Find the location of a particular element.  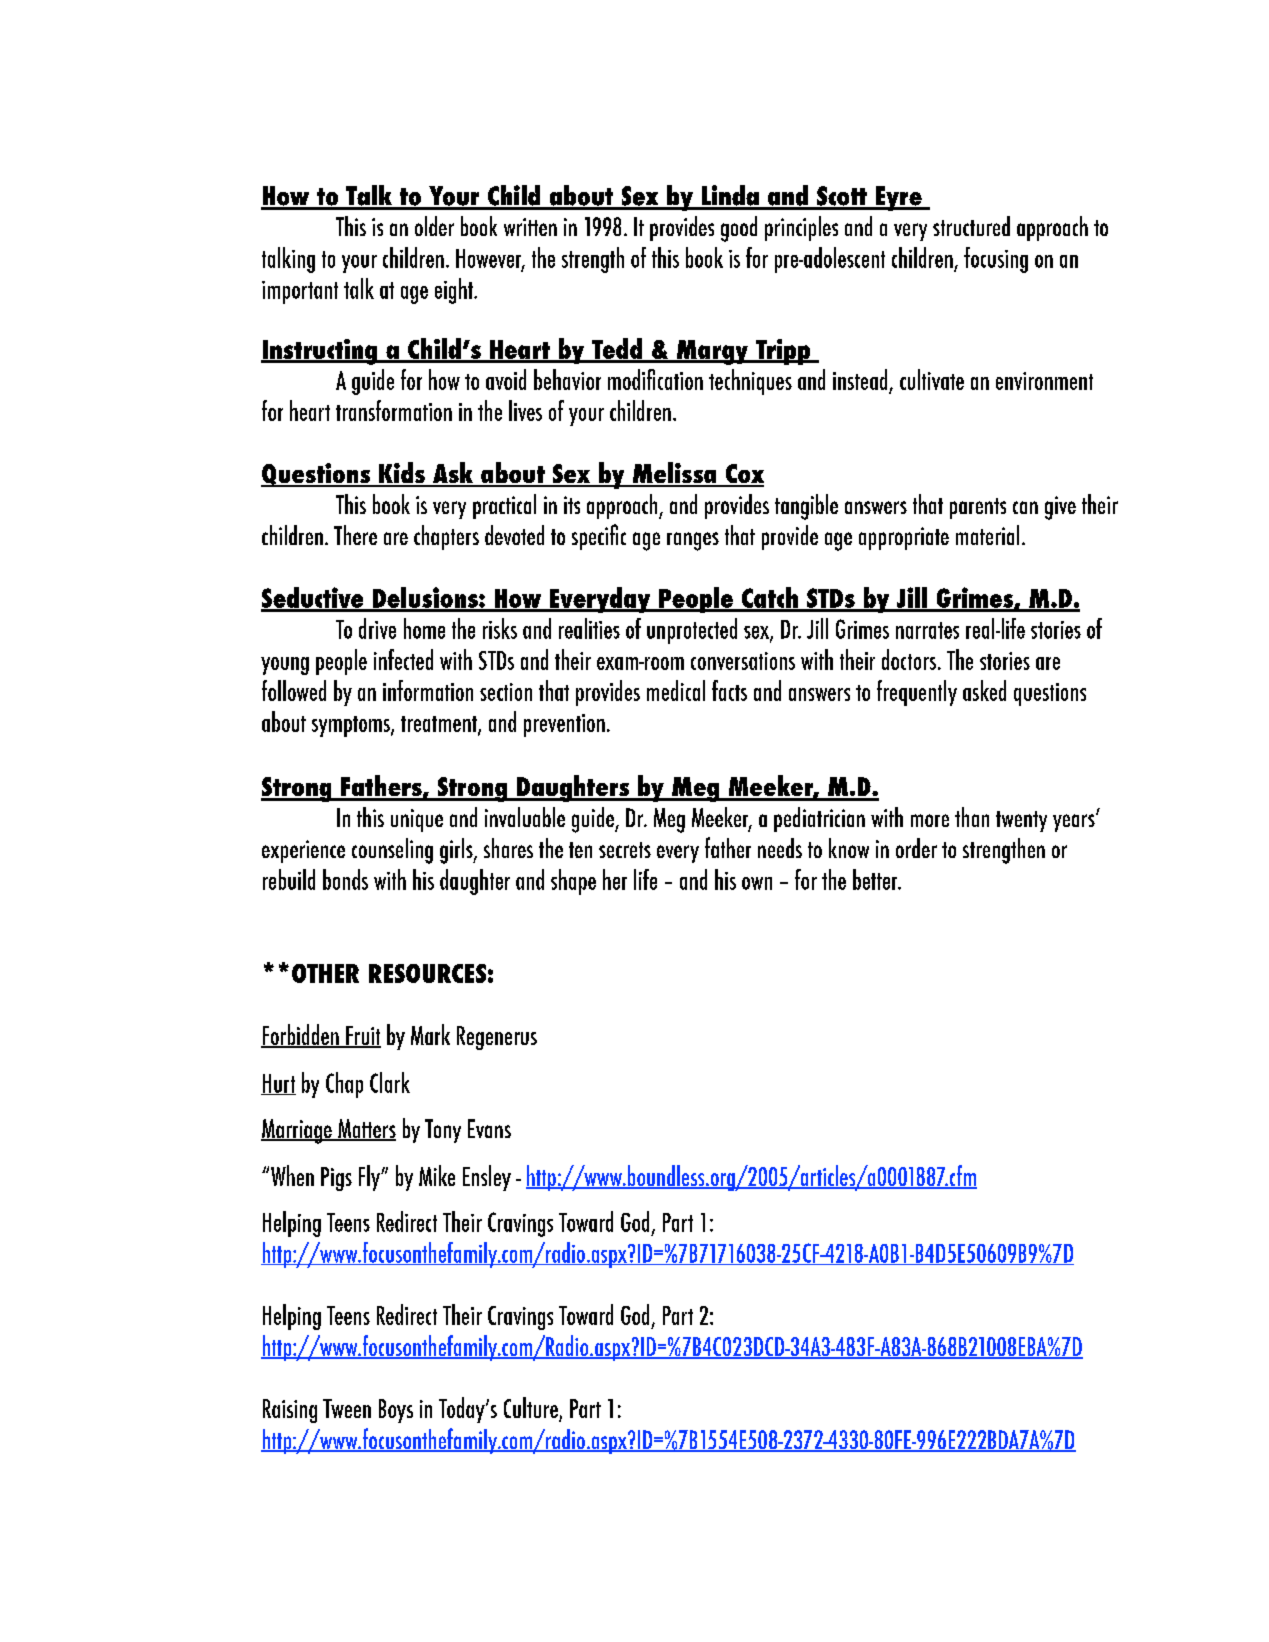

older is located at coordinates (434, 226).
